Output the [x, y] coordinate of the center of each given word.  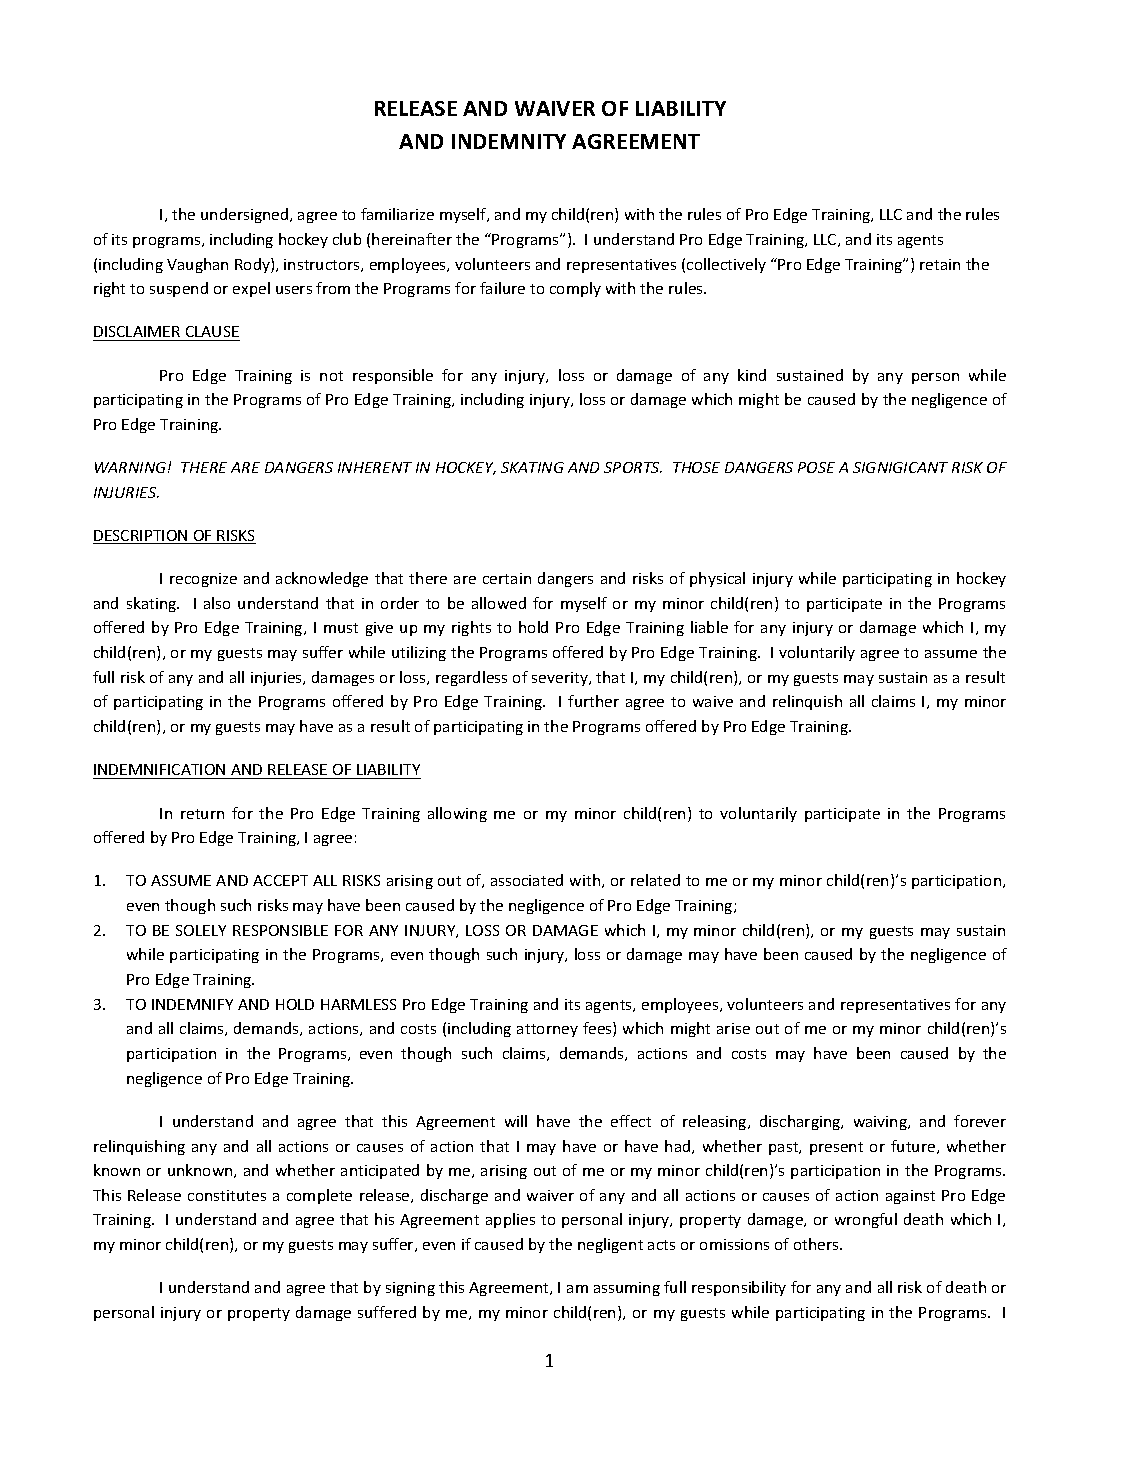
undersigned [246, 215]
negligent [610, 1245]
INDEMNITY [509, 141]
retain [940, 264]
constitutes [227, 1195]
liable [709, 627]
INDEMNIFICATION [159, 769]
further [593, 701]
